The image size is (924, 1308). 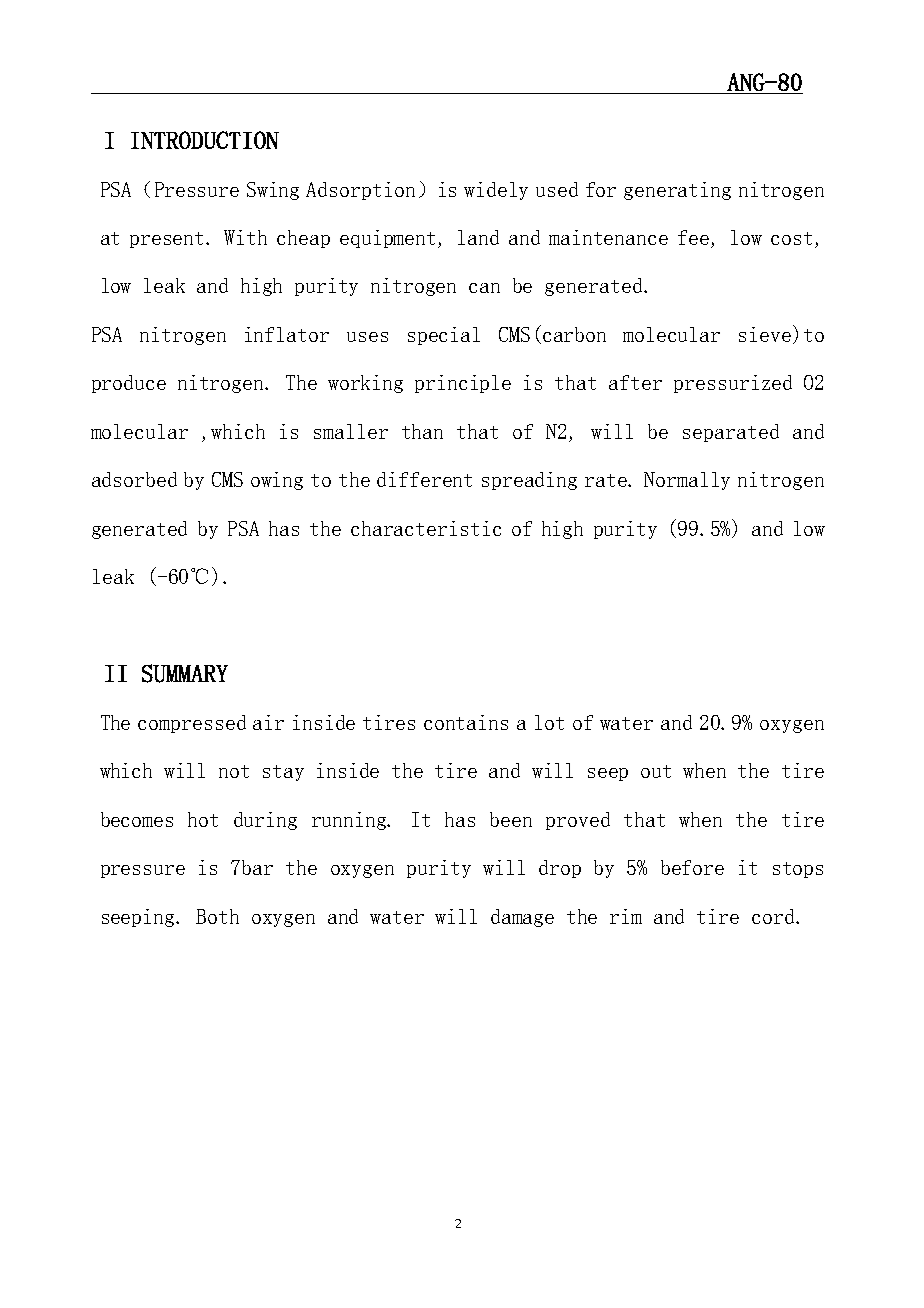 I want to click on widely, so click(x=496, y=191).
